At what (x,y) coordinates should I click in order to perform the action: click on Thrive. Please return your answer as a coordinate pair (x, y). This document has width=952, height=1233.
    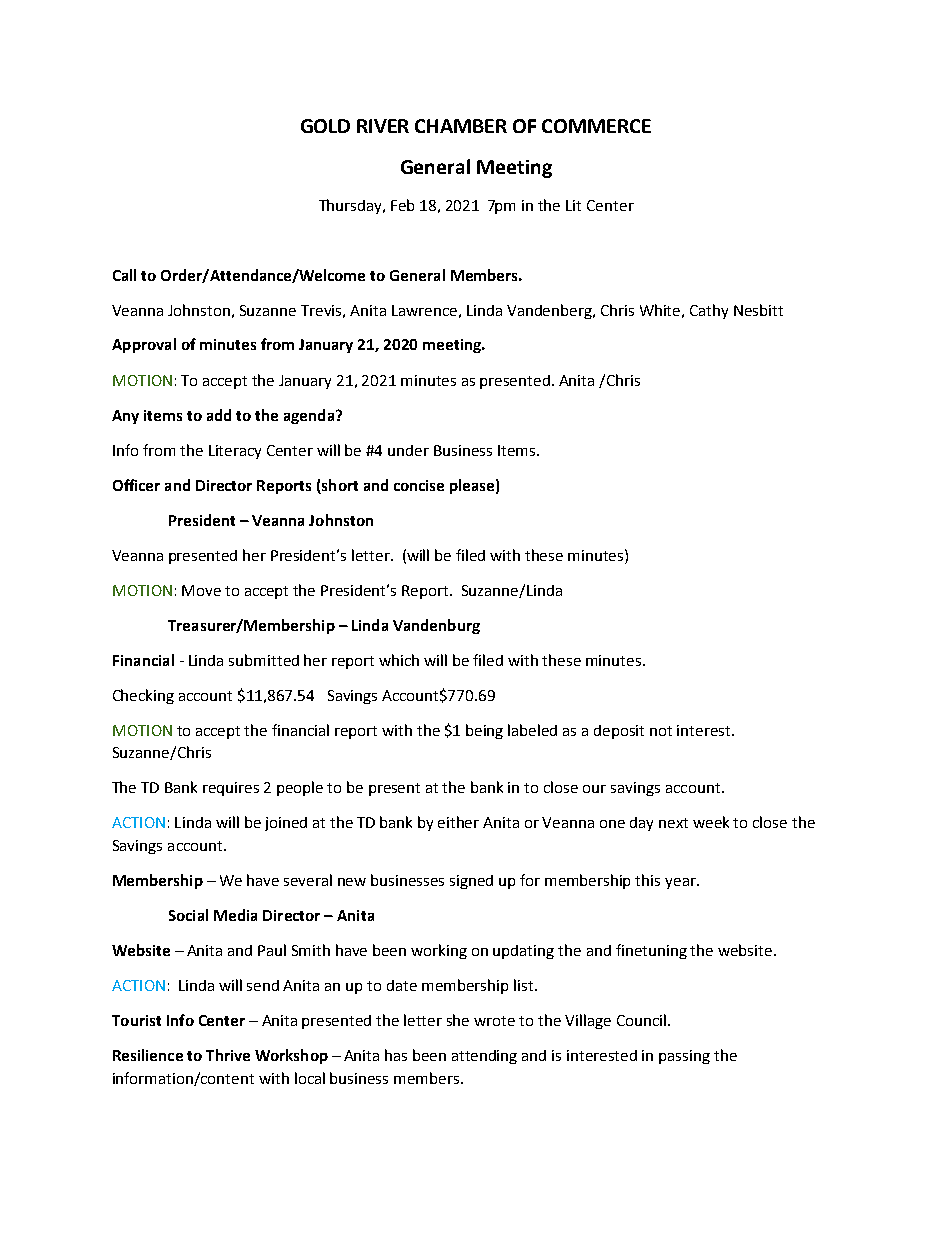
    Looking at the image, I should click on (228, 1055).
